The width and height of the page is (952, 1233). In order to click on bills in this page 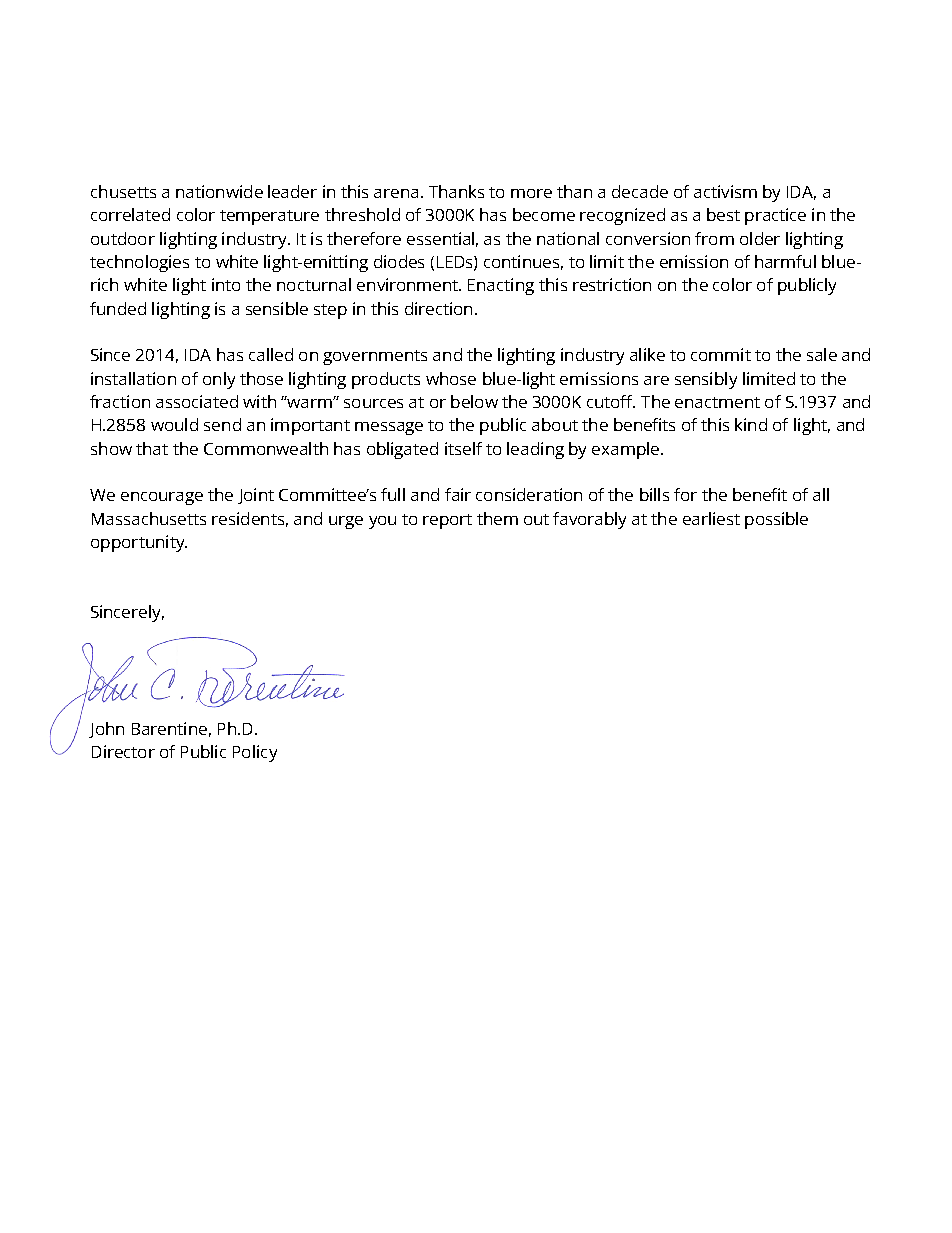, I will do `click(654, 494)`.
